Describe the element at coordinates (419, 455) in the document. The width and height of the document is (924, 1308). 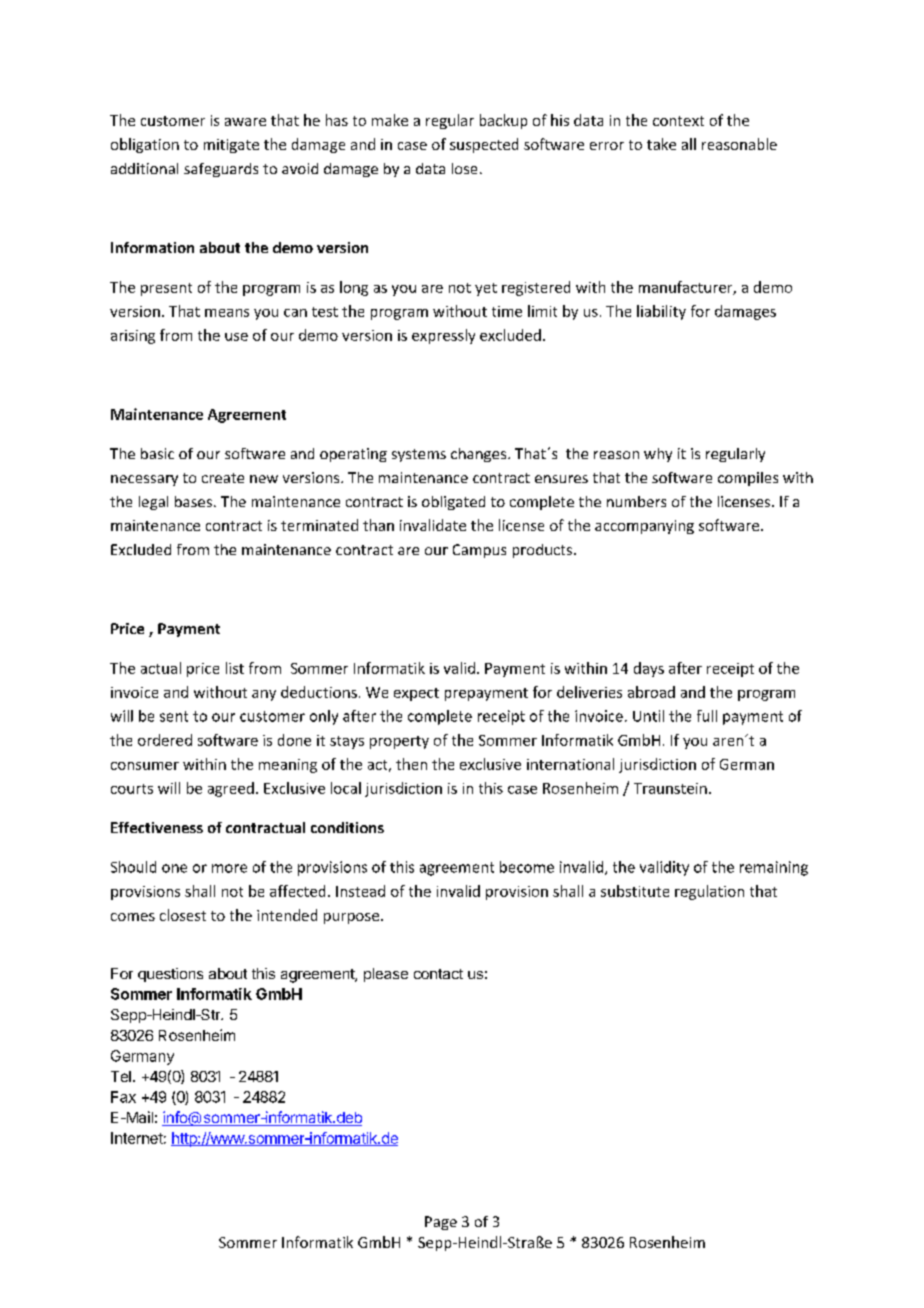
I see `systems` at that location.
